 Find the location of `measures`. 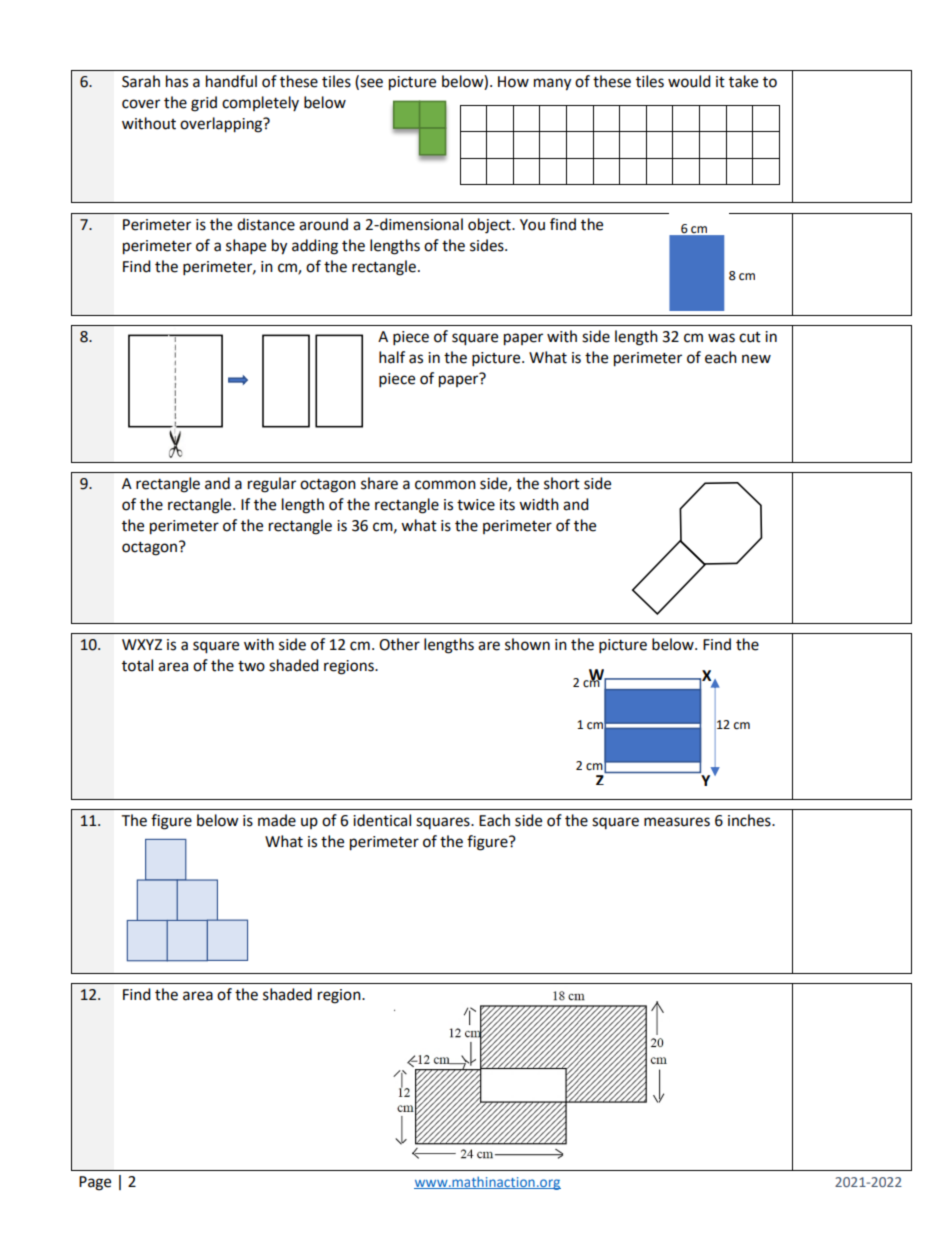

measures is located at coordinates (677, 822).
